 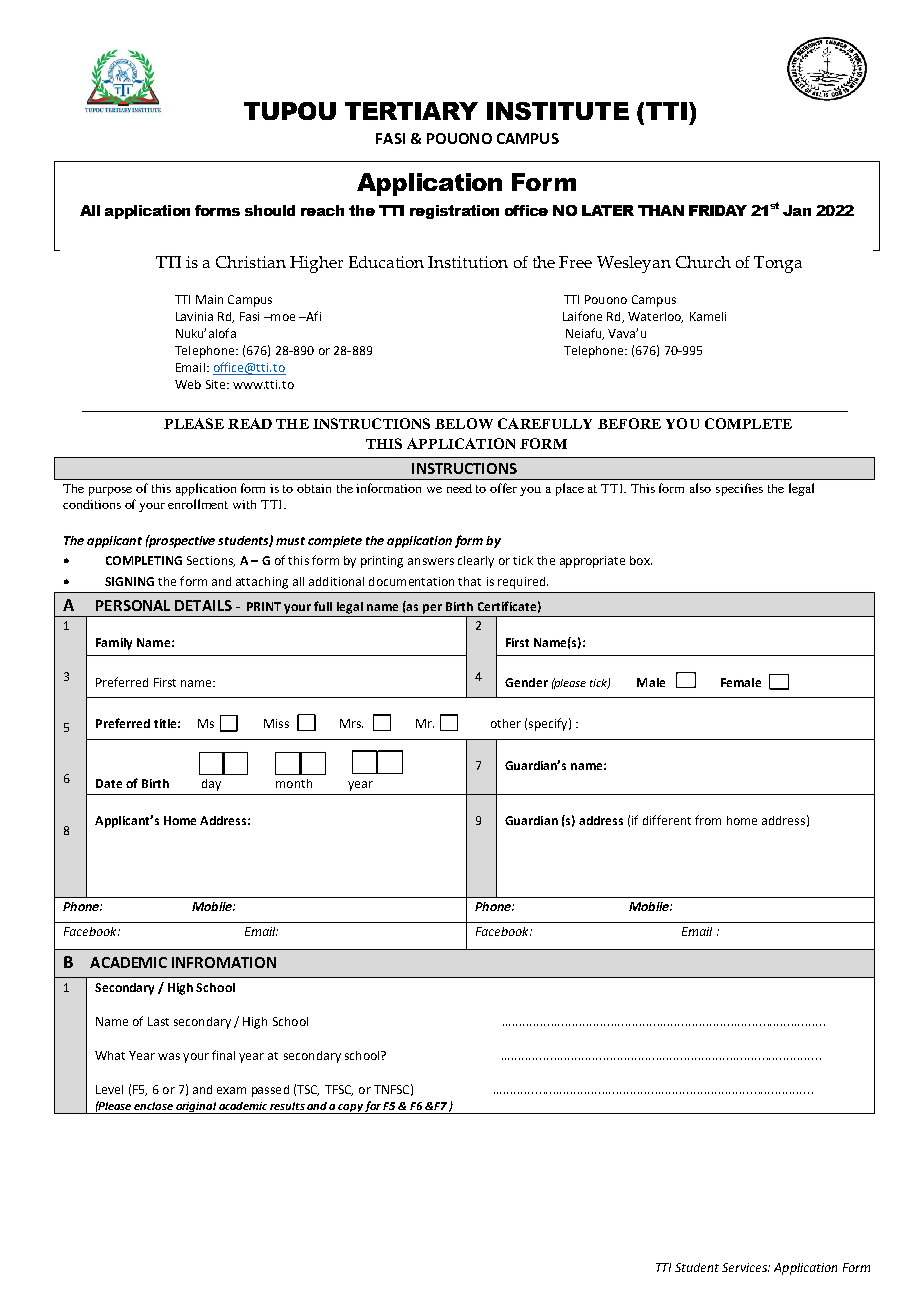 What do you see at coordinates (270, 210) in the screenshot?
I see `should` at bounding box center [270, 210].
